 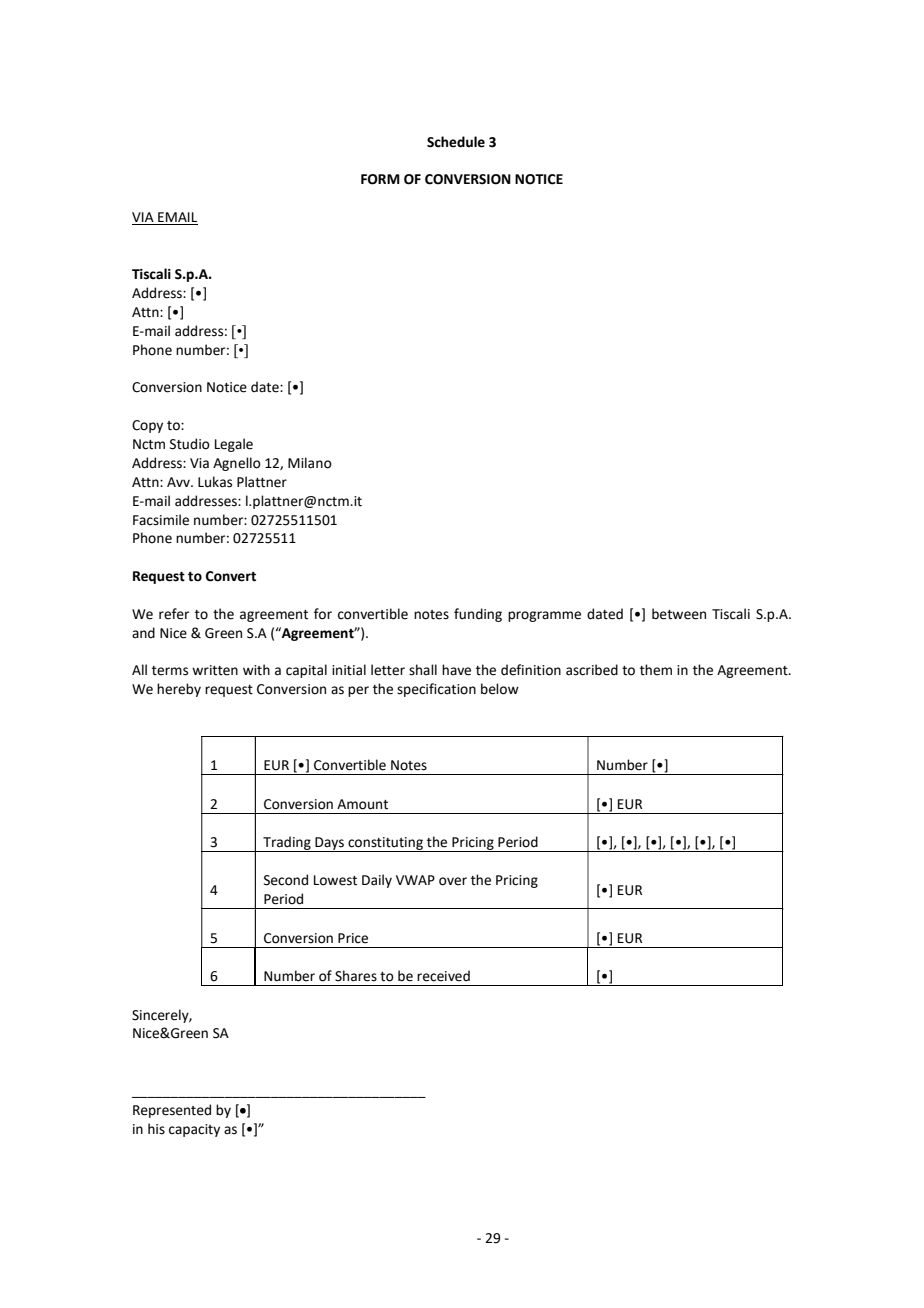 I want to click on Schedule, so click(x=456, y=142).
